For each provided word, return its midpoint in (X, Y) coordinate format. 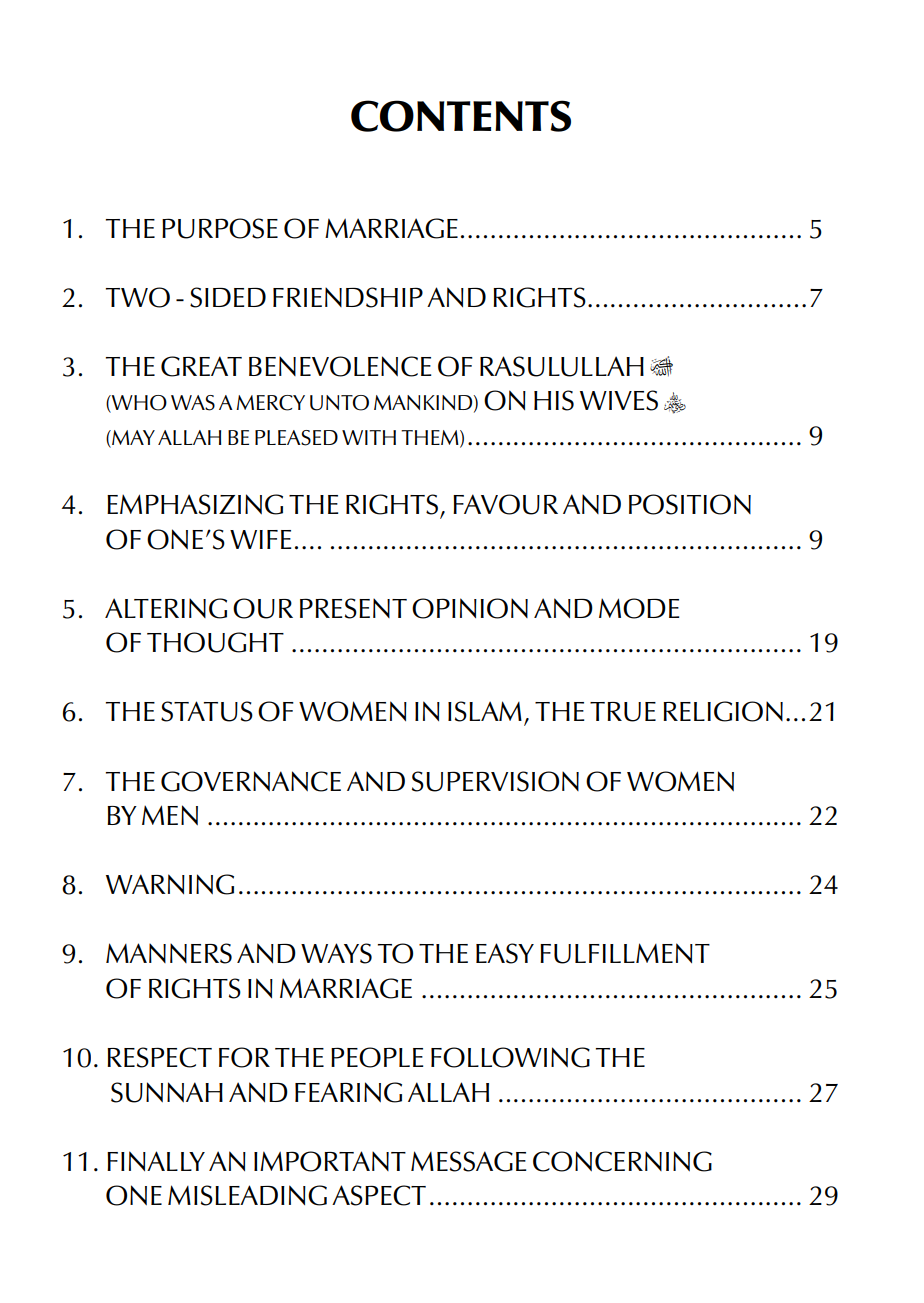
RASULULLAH (562, 366)
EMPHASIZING (195, 504)
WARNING (170, 884)
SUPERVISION (495, 781)
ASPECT (379, 1195)
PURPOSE (220, 228)
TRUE (623, 712)
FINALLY (156, 1161)
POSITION (690, 504)
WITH (369, 437)
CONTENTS (461, 116)
